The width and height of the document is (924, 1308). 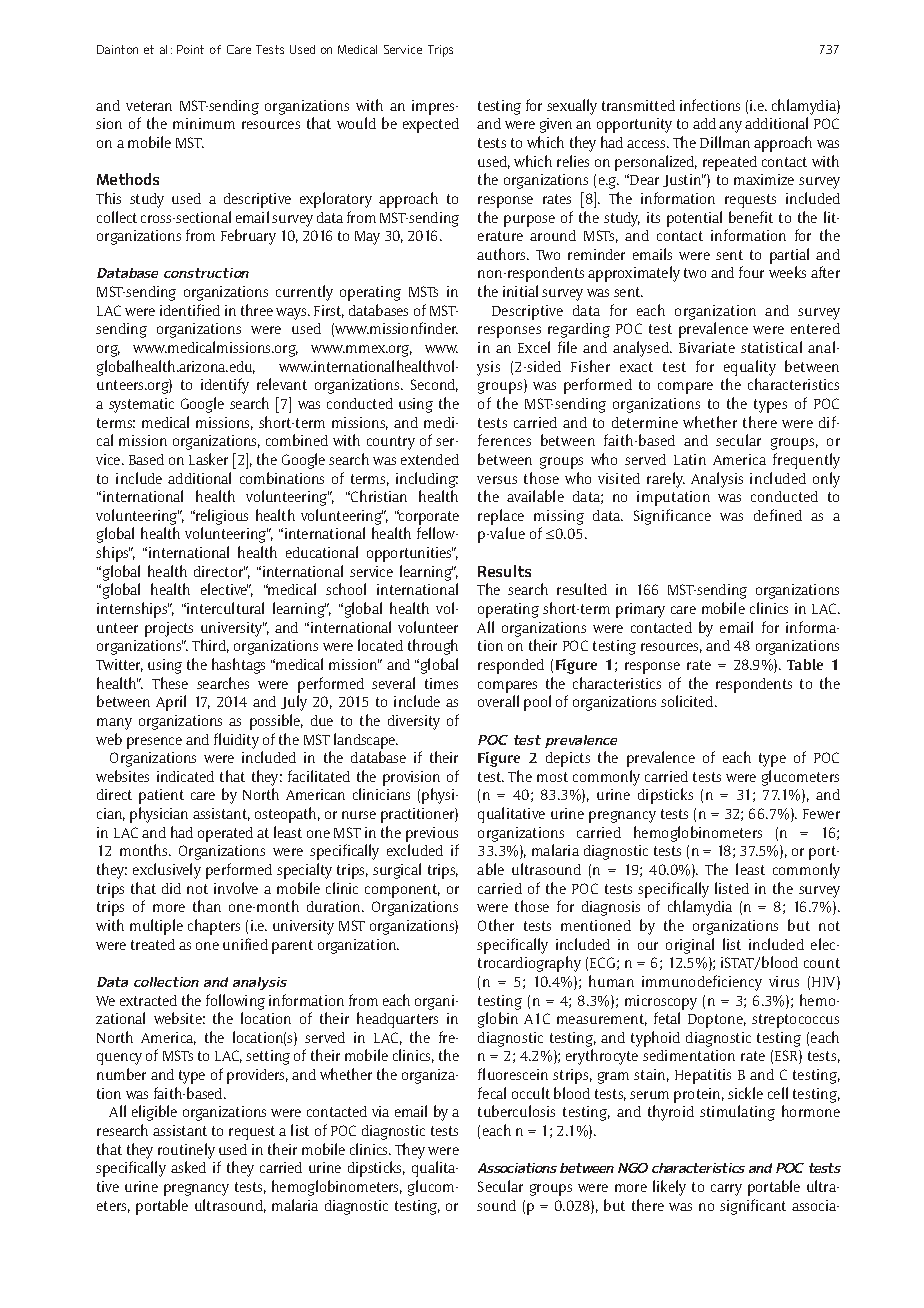 What do you see at coordinates (190, 49) in the document?
I see `Point` at bounding box center [190, 49].
